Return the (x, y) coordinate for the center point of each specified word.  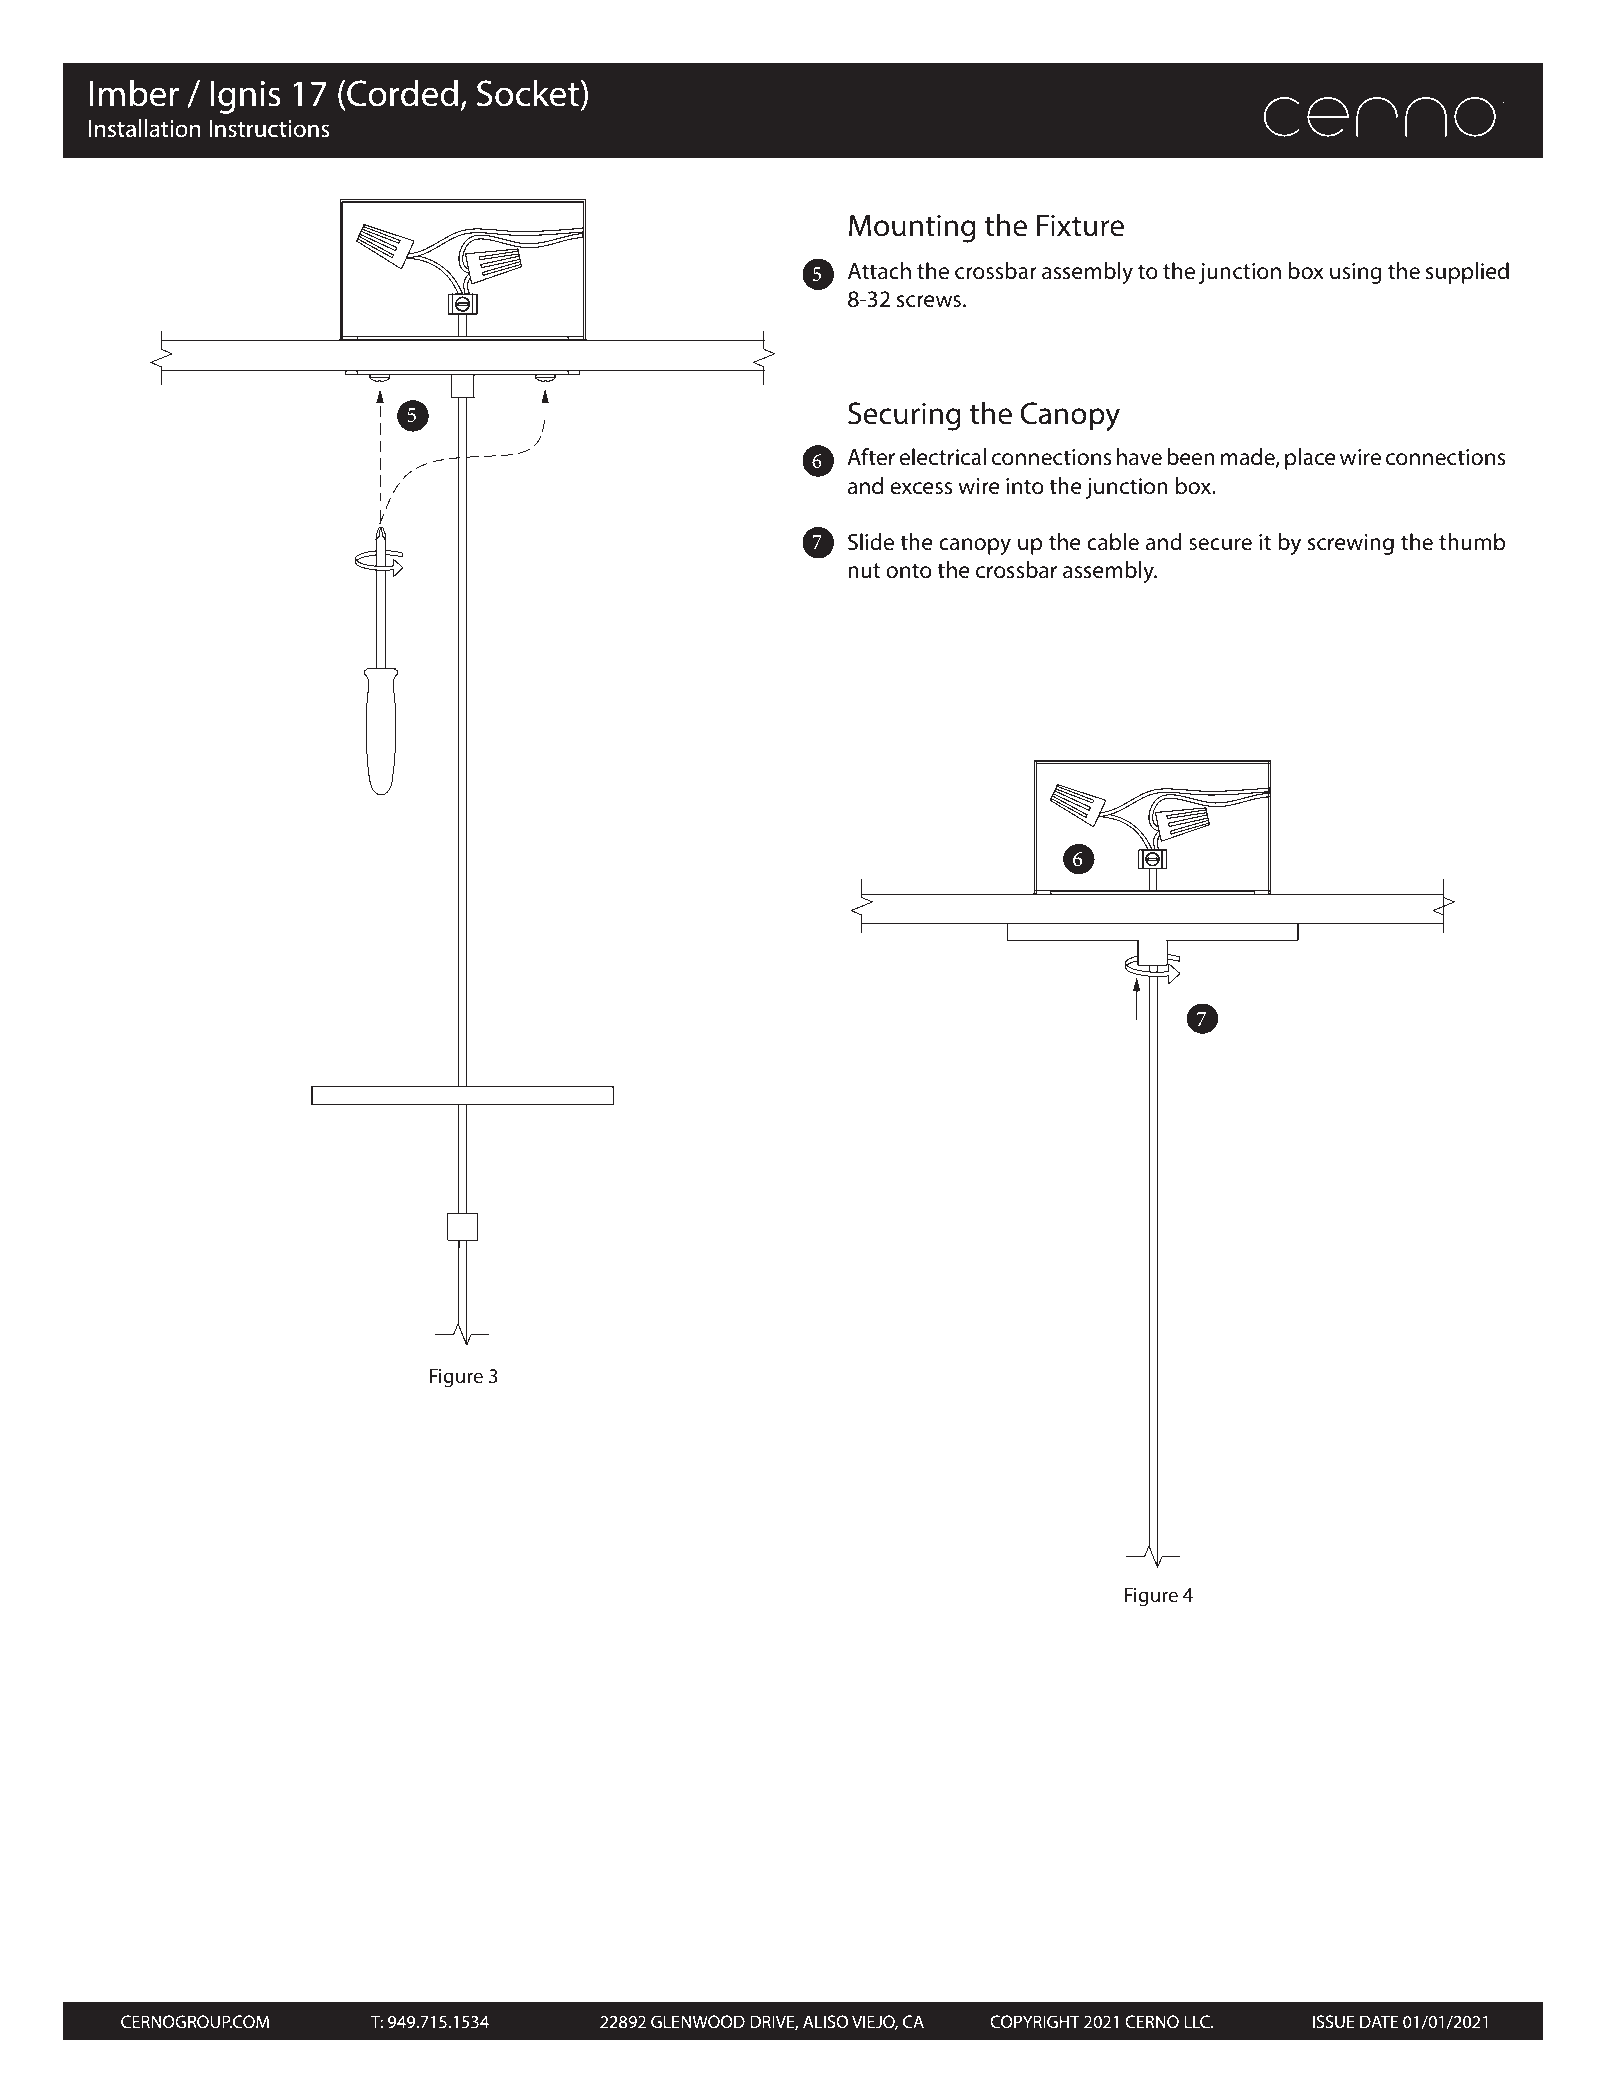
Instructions (269, 129)
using (1356, 273)
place (1310, 459)
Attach (879, 271)
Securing (904, 416)
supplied (1467, 273)
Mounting (912, 228)
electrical (943, 457)
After (871, 457)
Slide (871, 542)
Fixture (1080, 225)
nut (864, 571)
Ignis (246, 97)
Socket (529, 93)
